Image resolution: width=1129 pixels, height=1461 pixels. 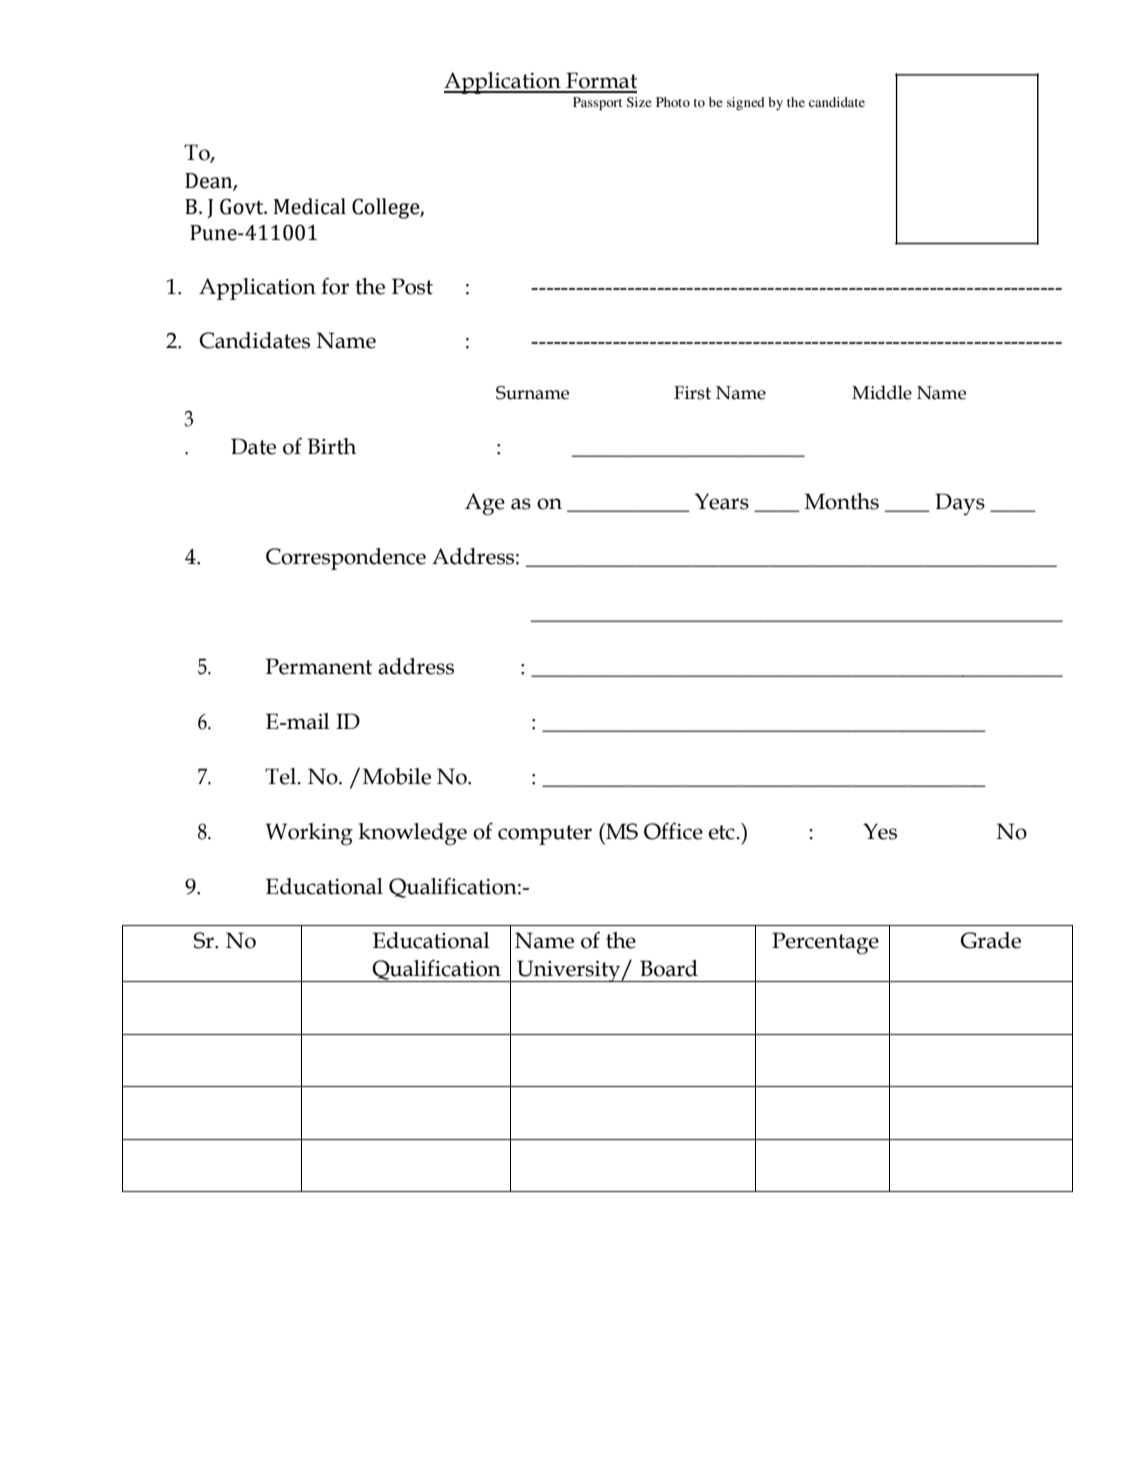 I want to click on Birth, so click(x=331, y=446).
